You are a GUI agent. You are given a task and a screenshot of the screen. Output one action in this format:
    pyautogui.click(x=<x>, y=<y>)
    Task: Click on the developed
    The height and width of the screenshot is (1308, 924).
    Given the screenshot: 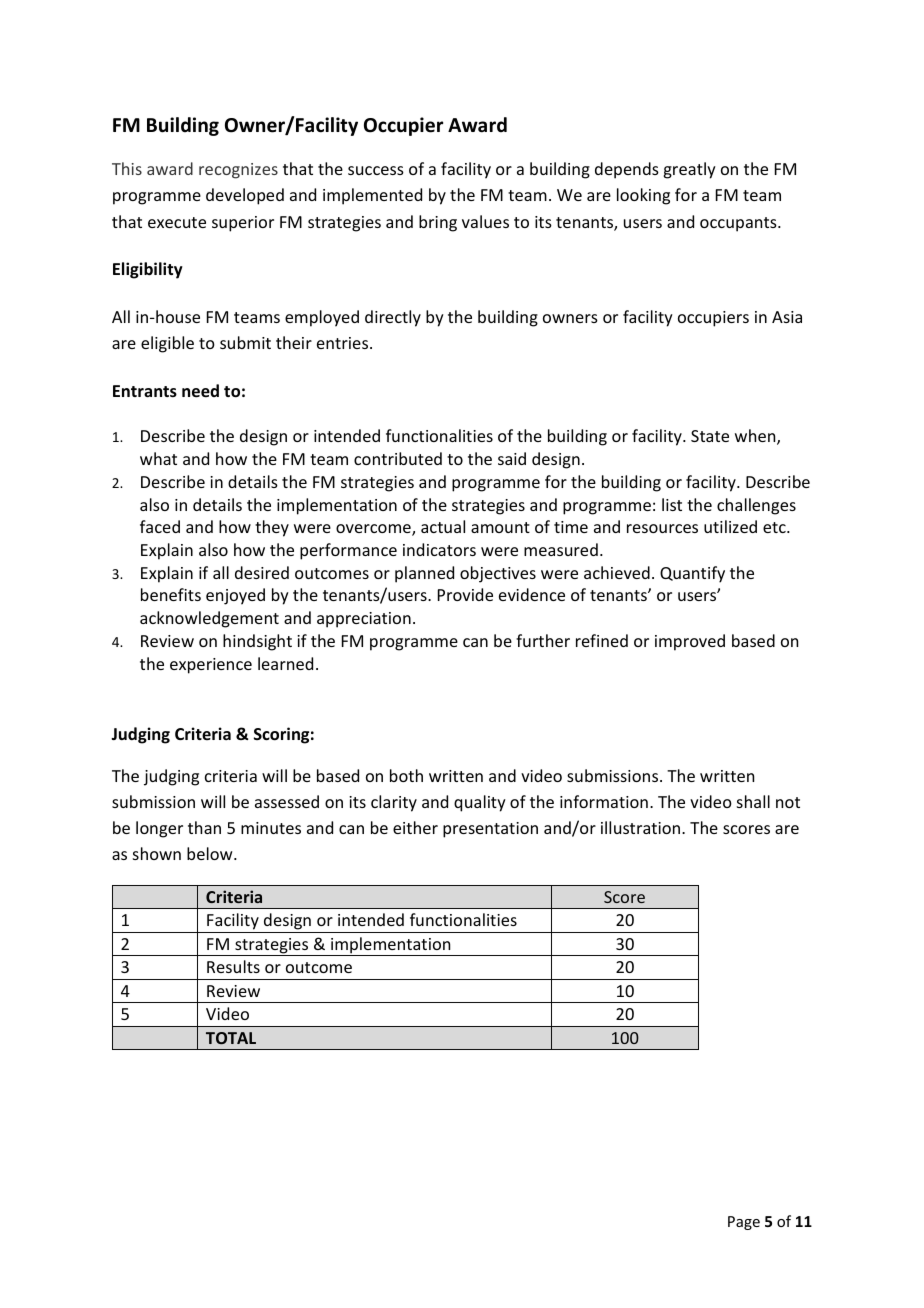 What is the action you would take?
    pyautogui.click(x=245, y=196)
